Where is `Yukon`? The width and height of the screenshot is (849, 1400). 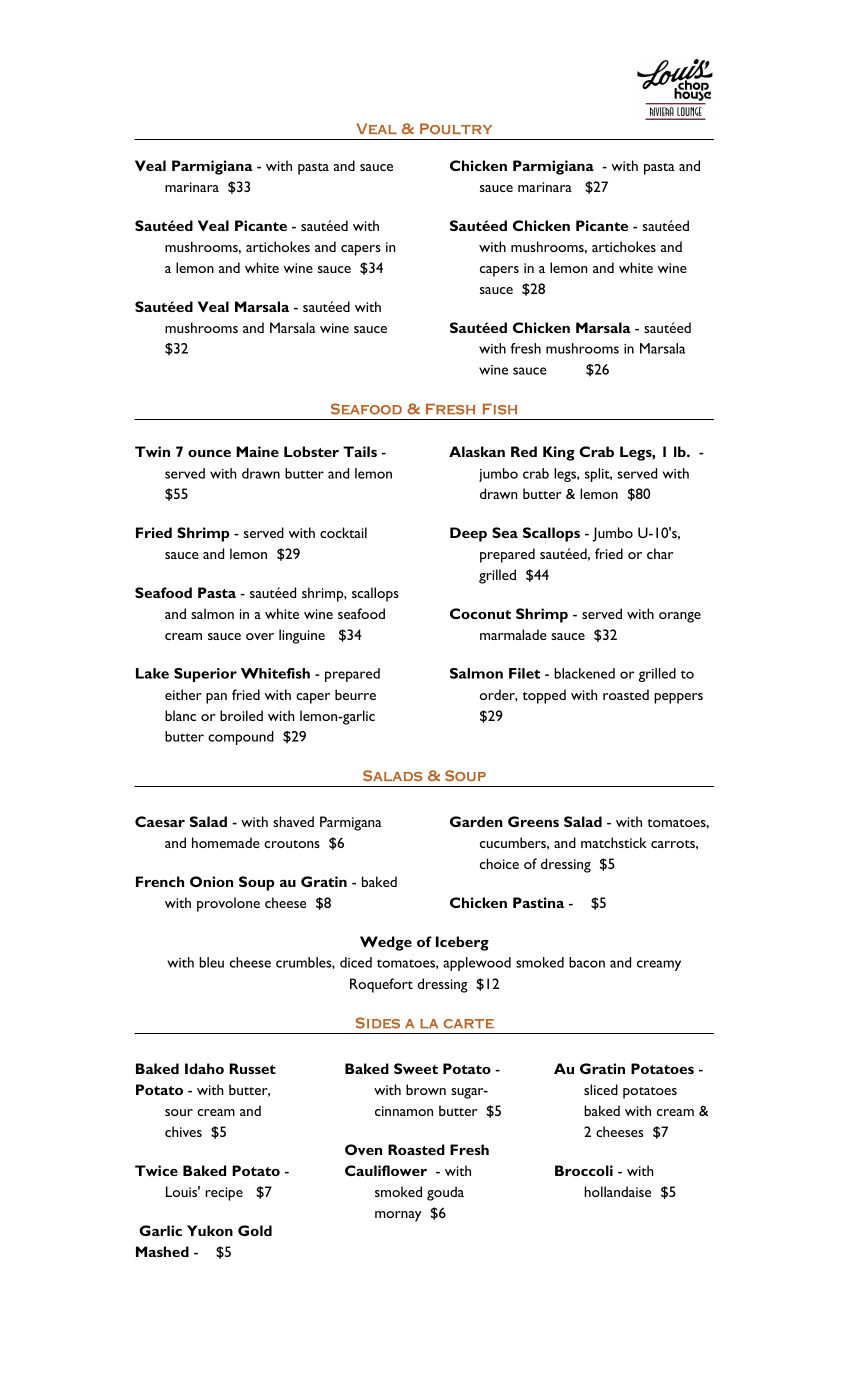
Yukon is located at coordinates (210, 1230).
